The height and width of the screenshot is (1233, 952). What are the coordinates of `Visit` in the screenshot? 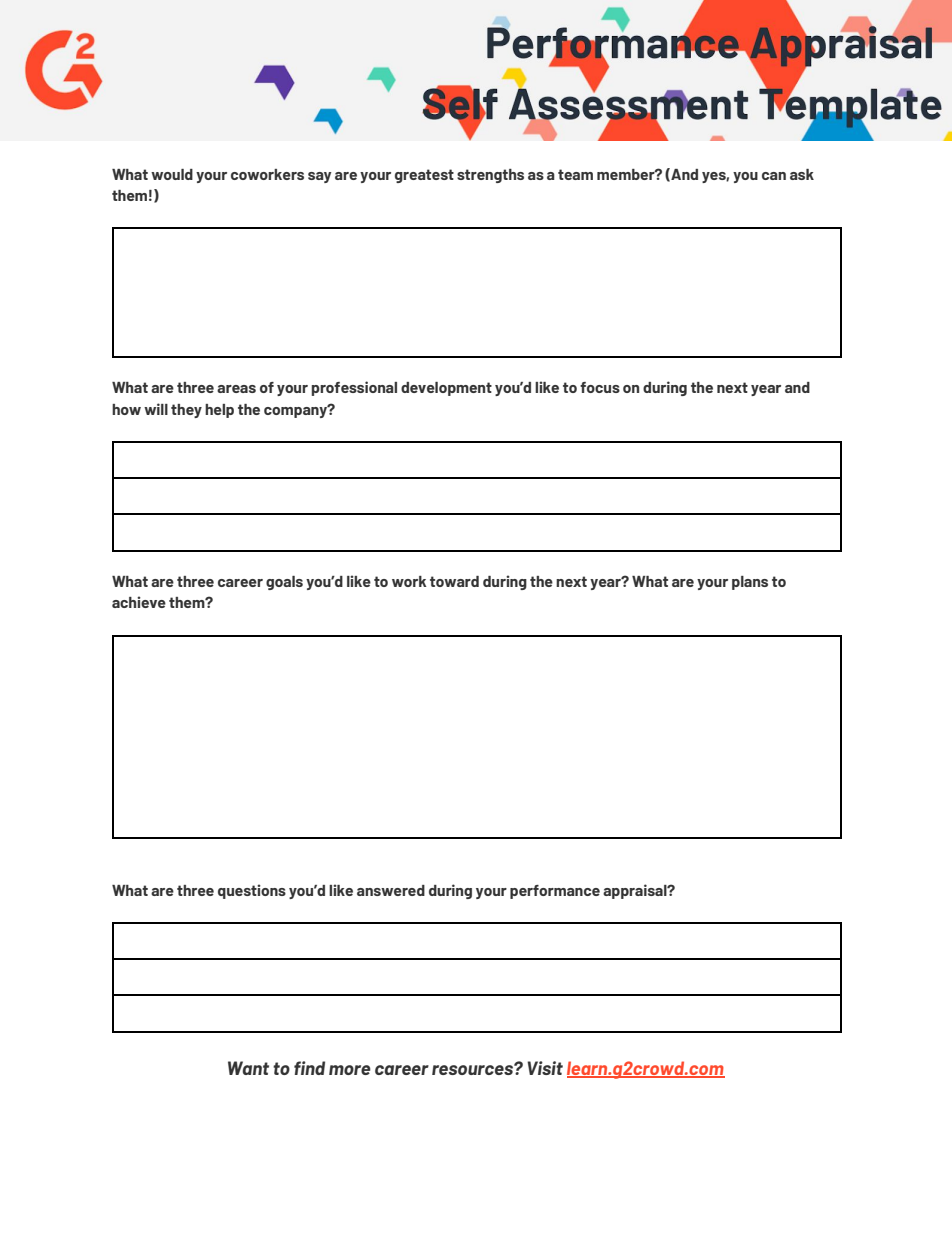 It's located at (545, 1068).
